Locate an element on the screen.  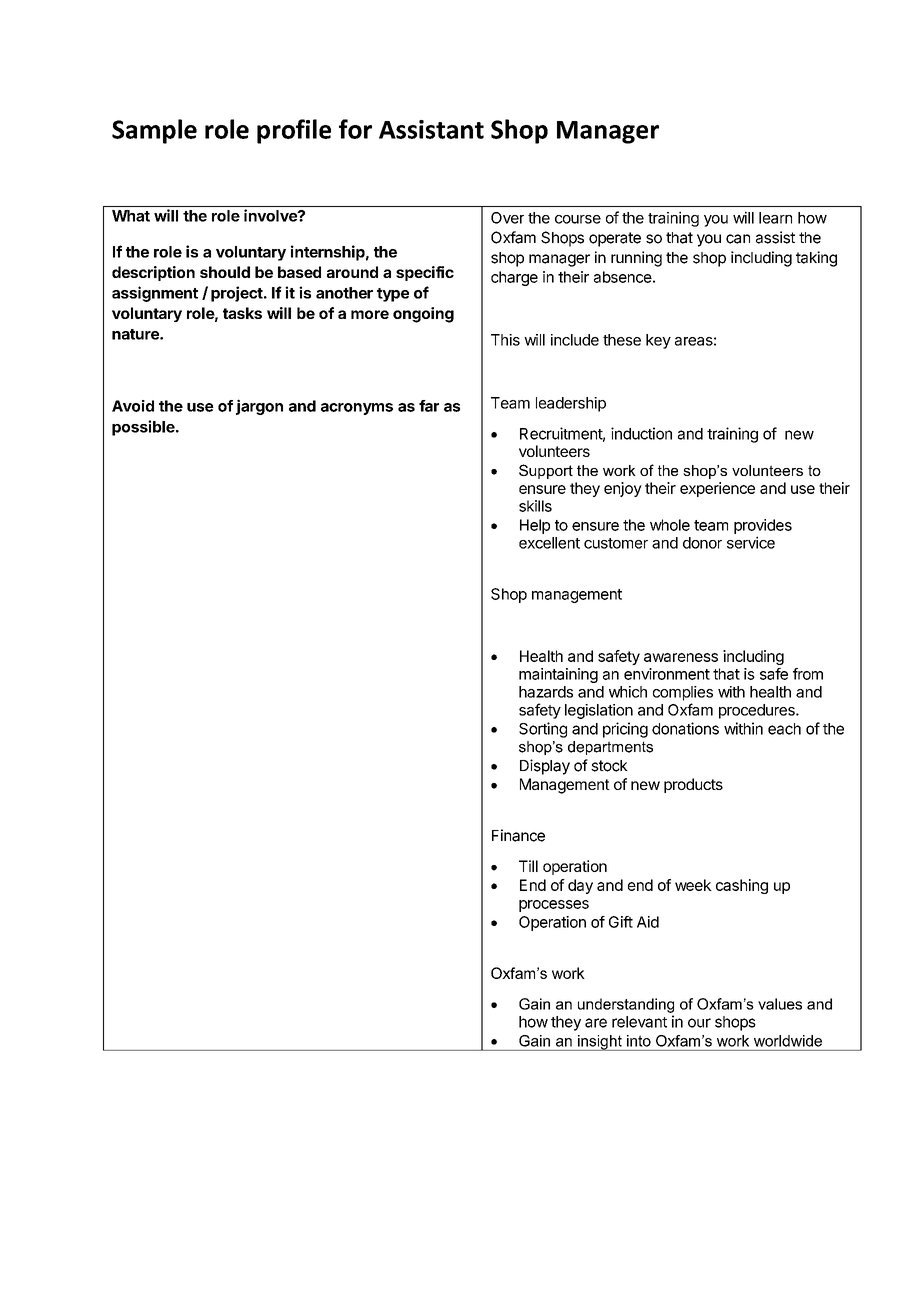
service is located at coordinates (751, 542).
